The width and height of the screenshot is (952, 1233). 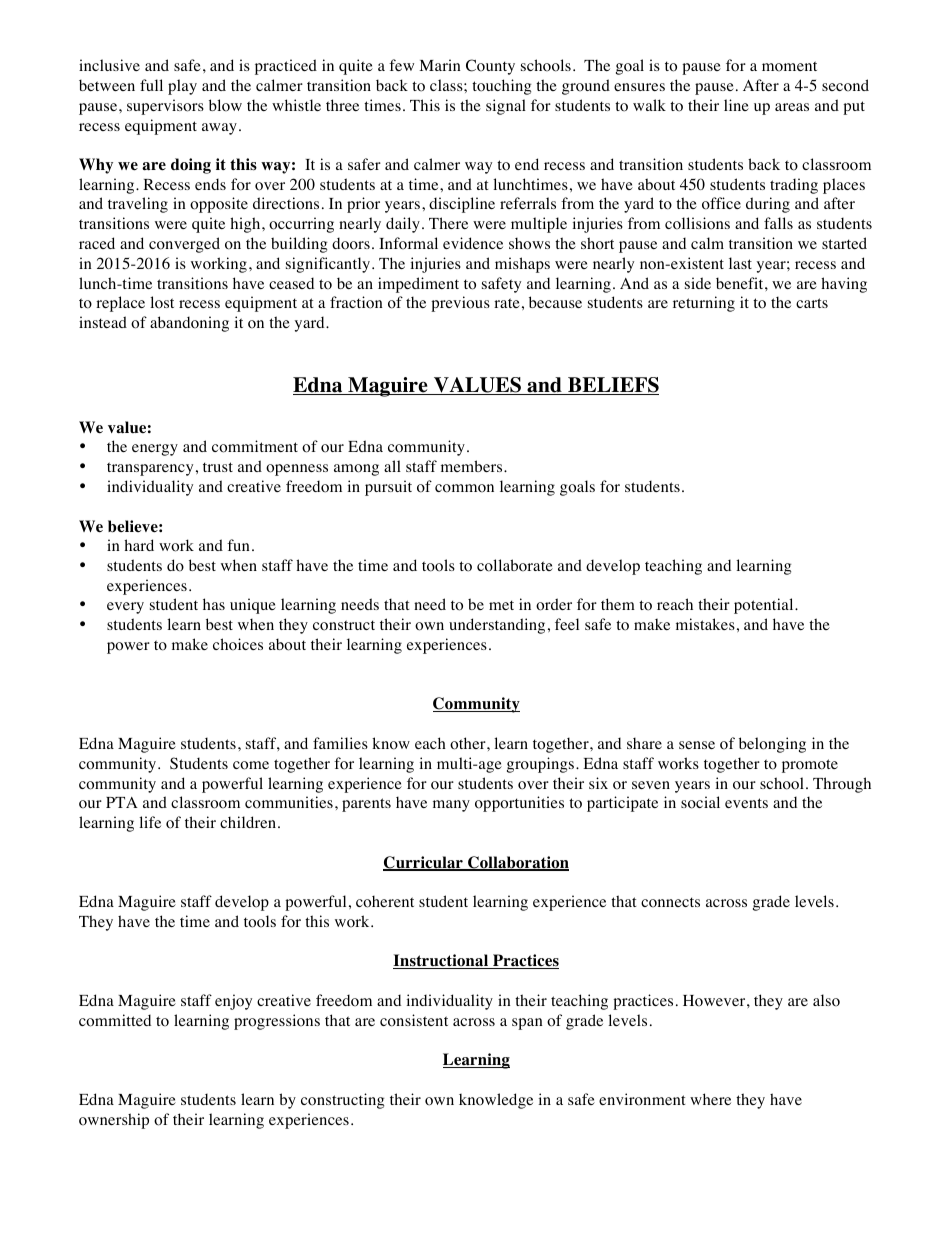 What do you see at coordinates (792, 107) in the screenshot?
I see `areas` at bounding box center [792, 107].
